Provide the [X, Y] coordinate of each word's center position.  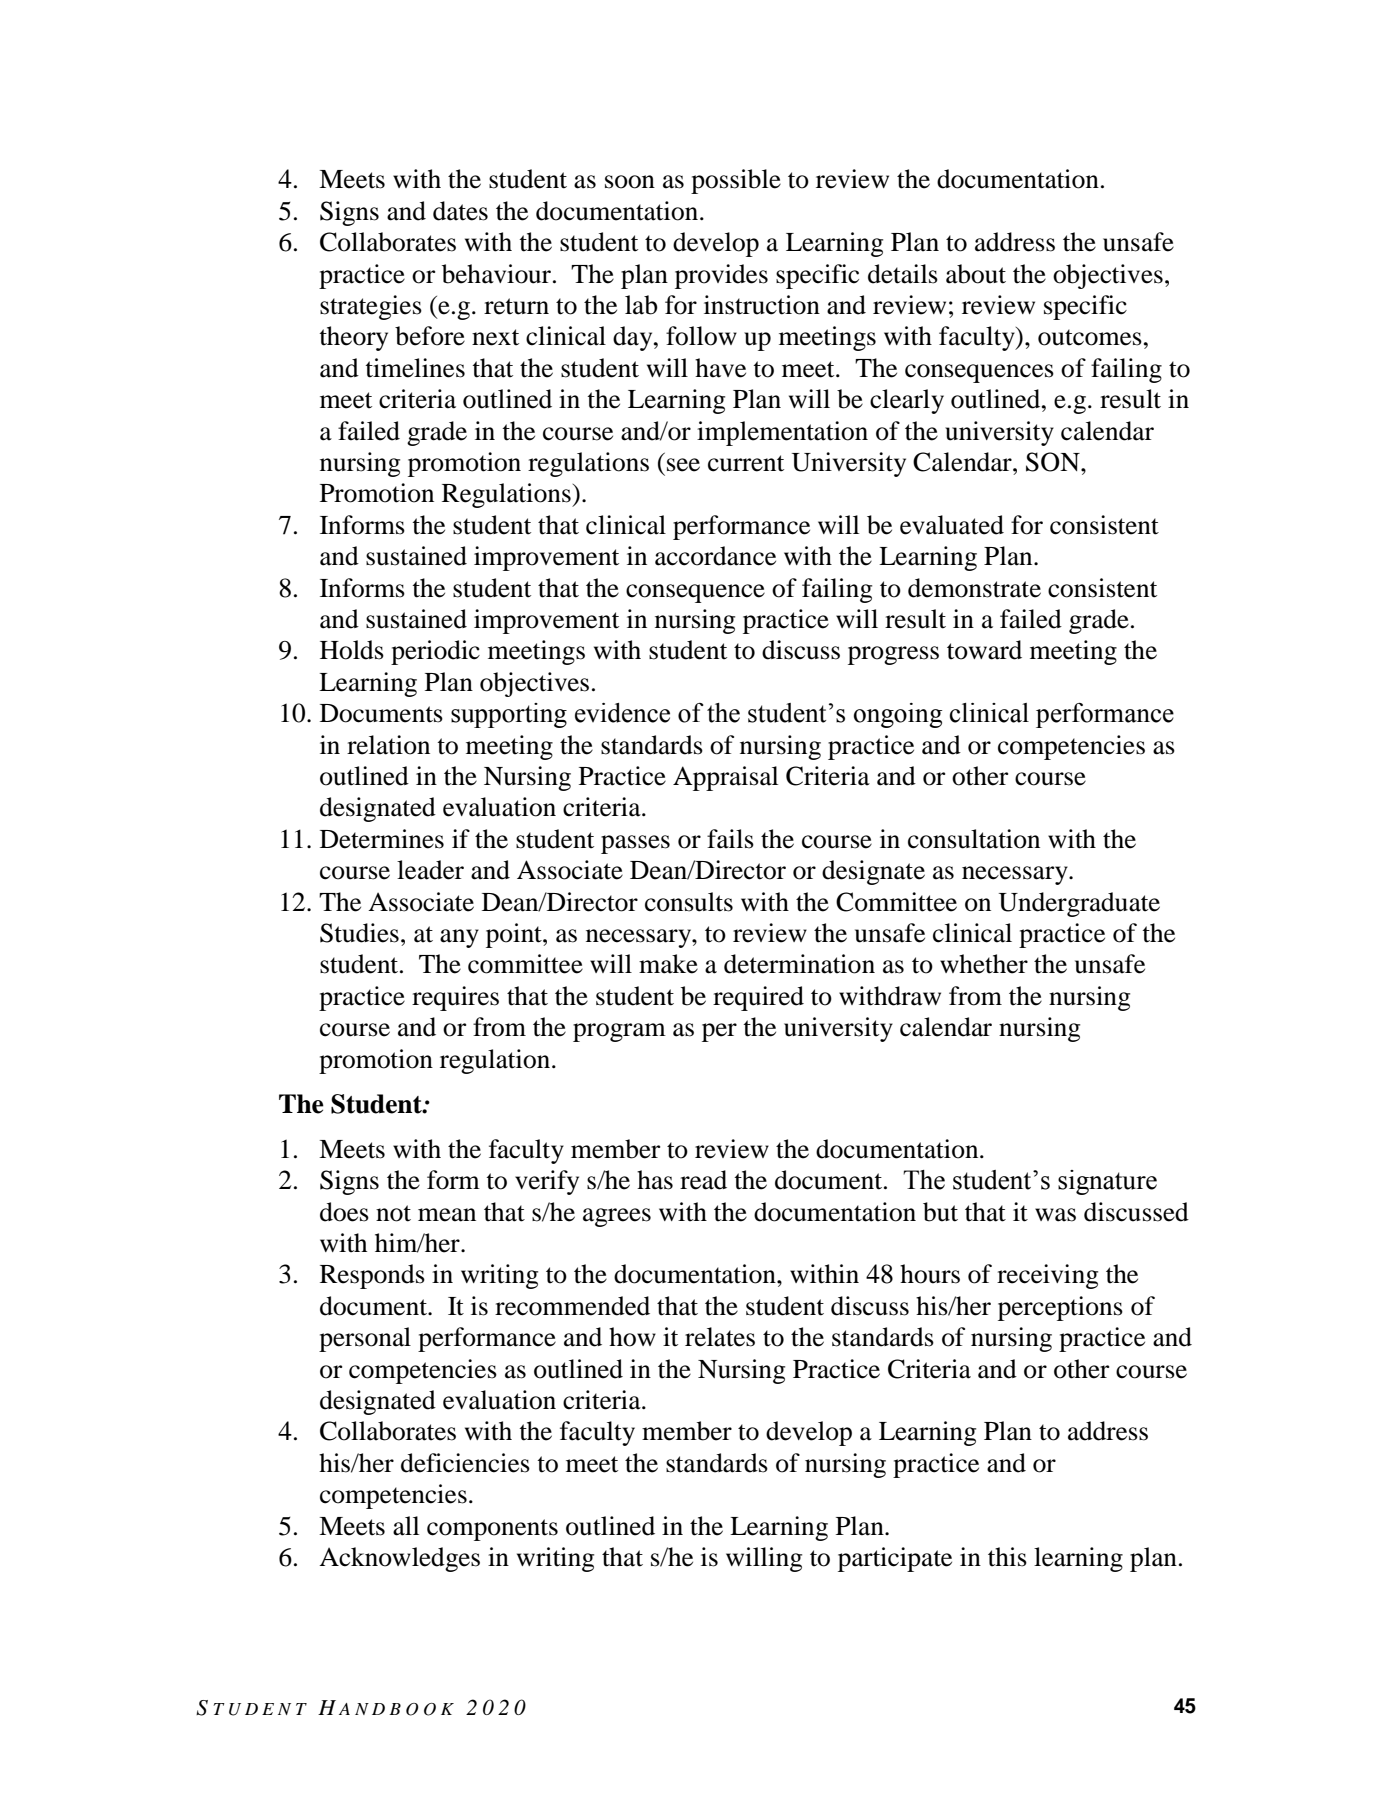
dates [460, 211]
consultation [974, 839]
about [976, 274]
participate [895, 1559]
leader [430, 870]
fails [730, 839]
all [406, 1526]
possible [736, 181]
